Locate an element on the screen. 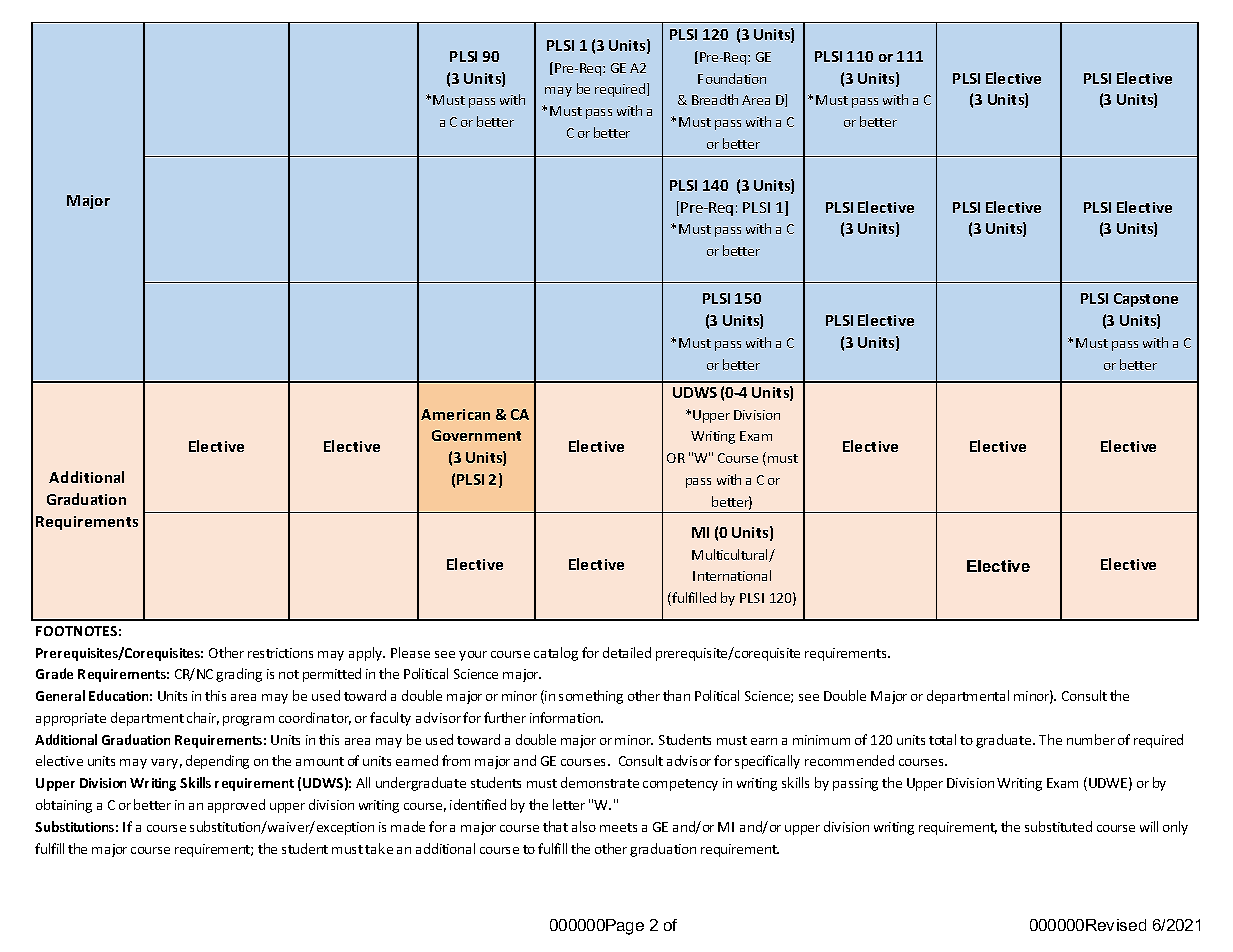  substituted is located at coordinates (1058, 826).
